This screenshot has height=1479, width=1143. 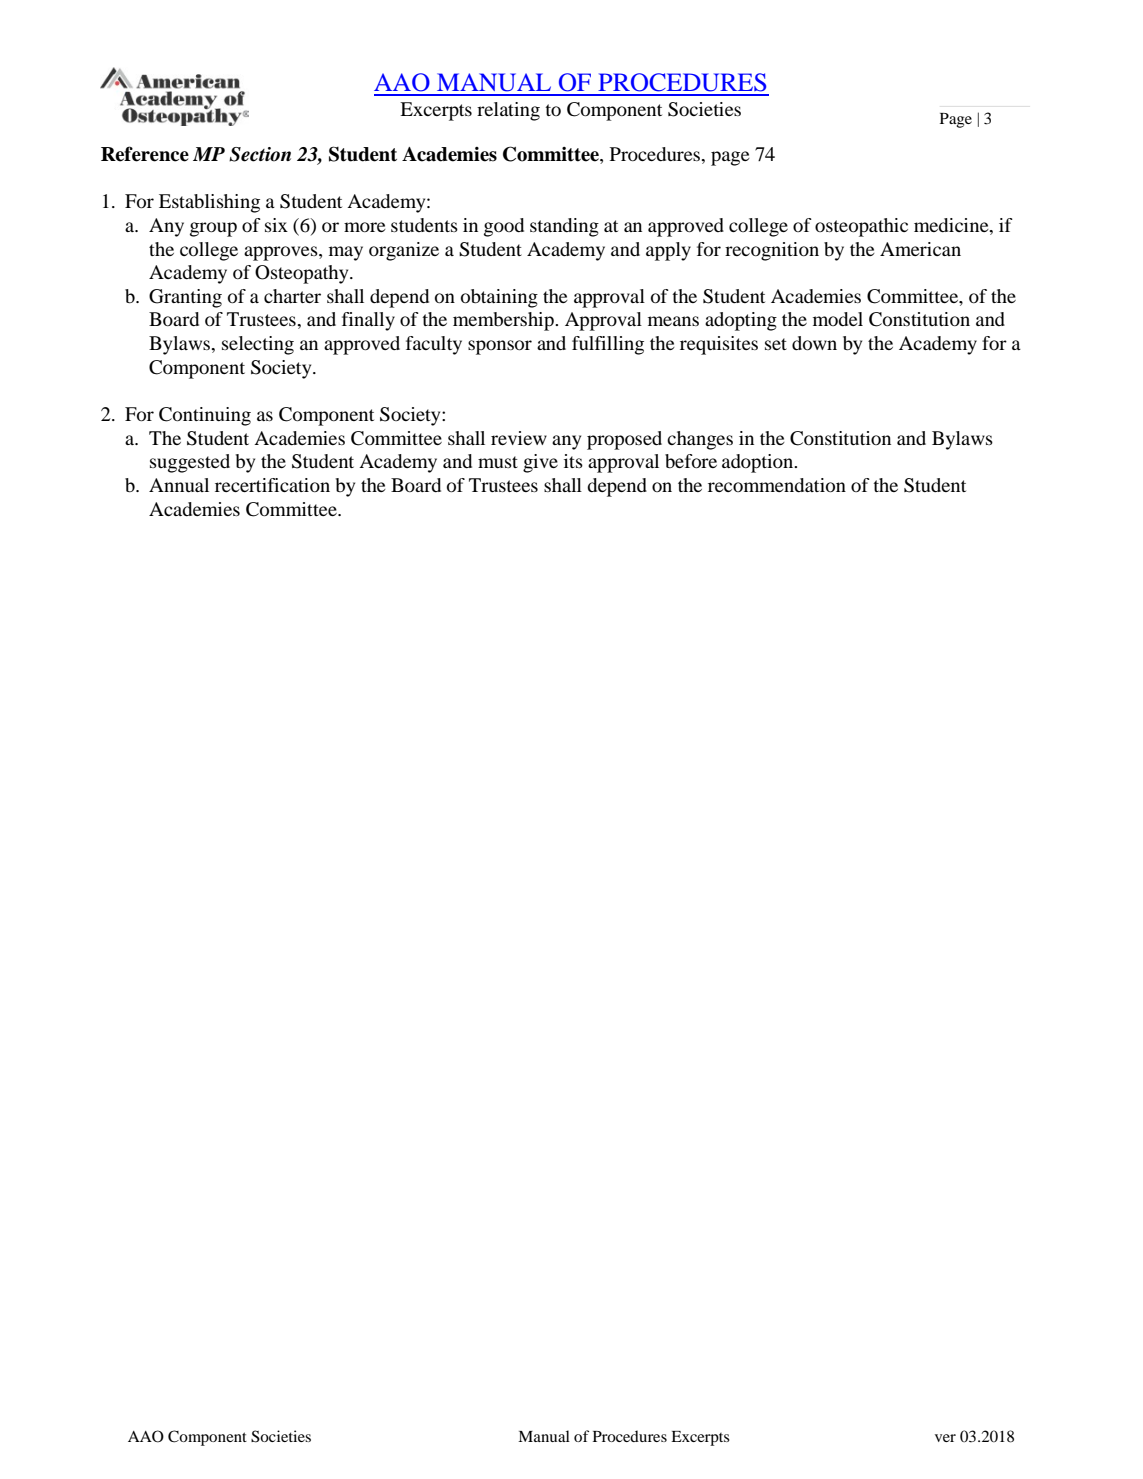 What do you see at coordinates (624, 440) in the screenshot?
I see `proposed` at bounding box center [624, 440].
